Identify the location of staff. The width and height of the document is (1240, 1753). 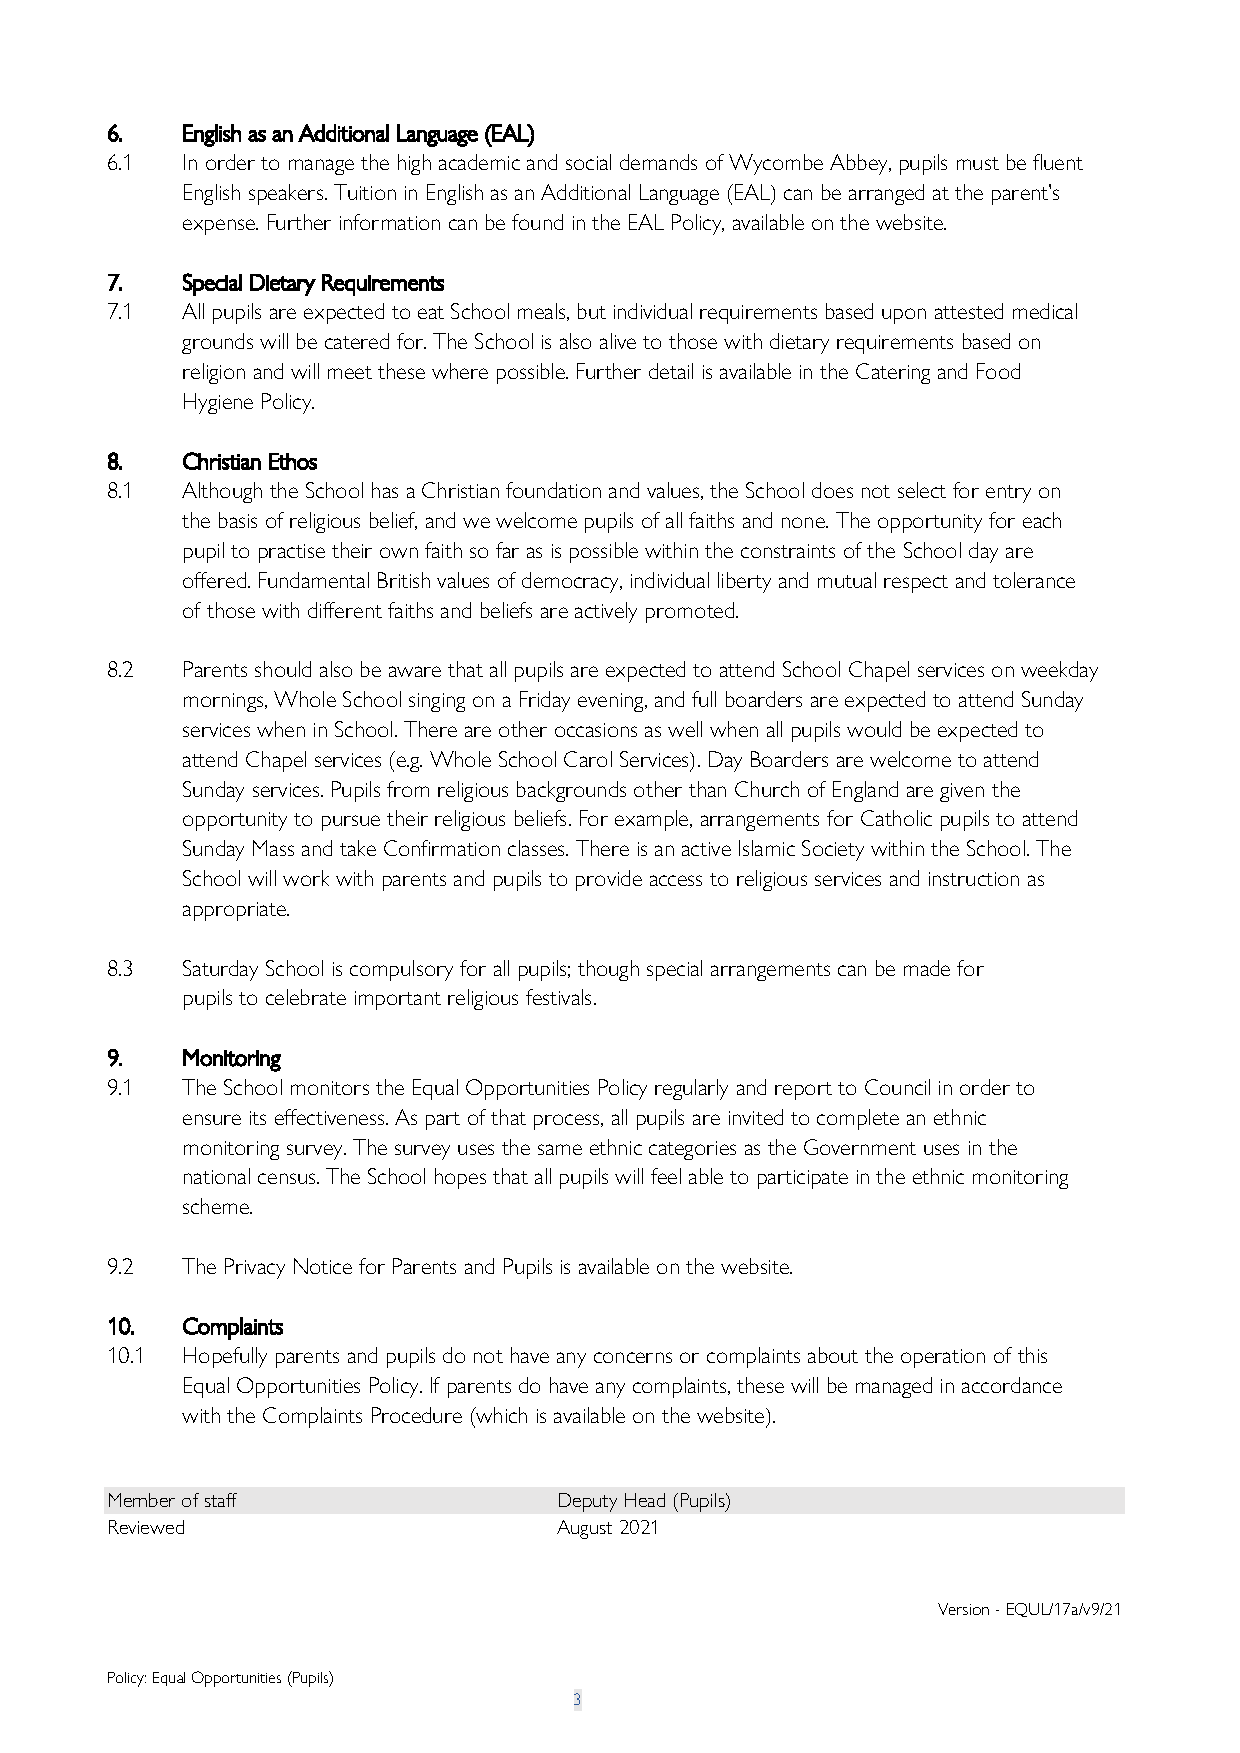
(221, 1500).
